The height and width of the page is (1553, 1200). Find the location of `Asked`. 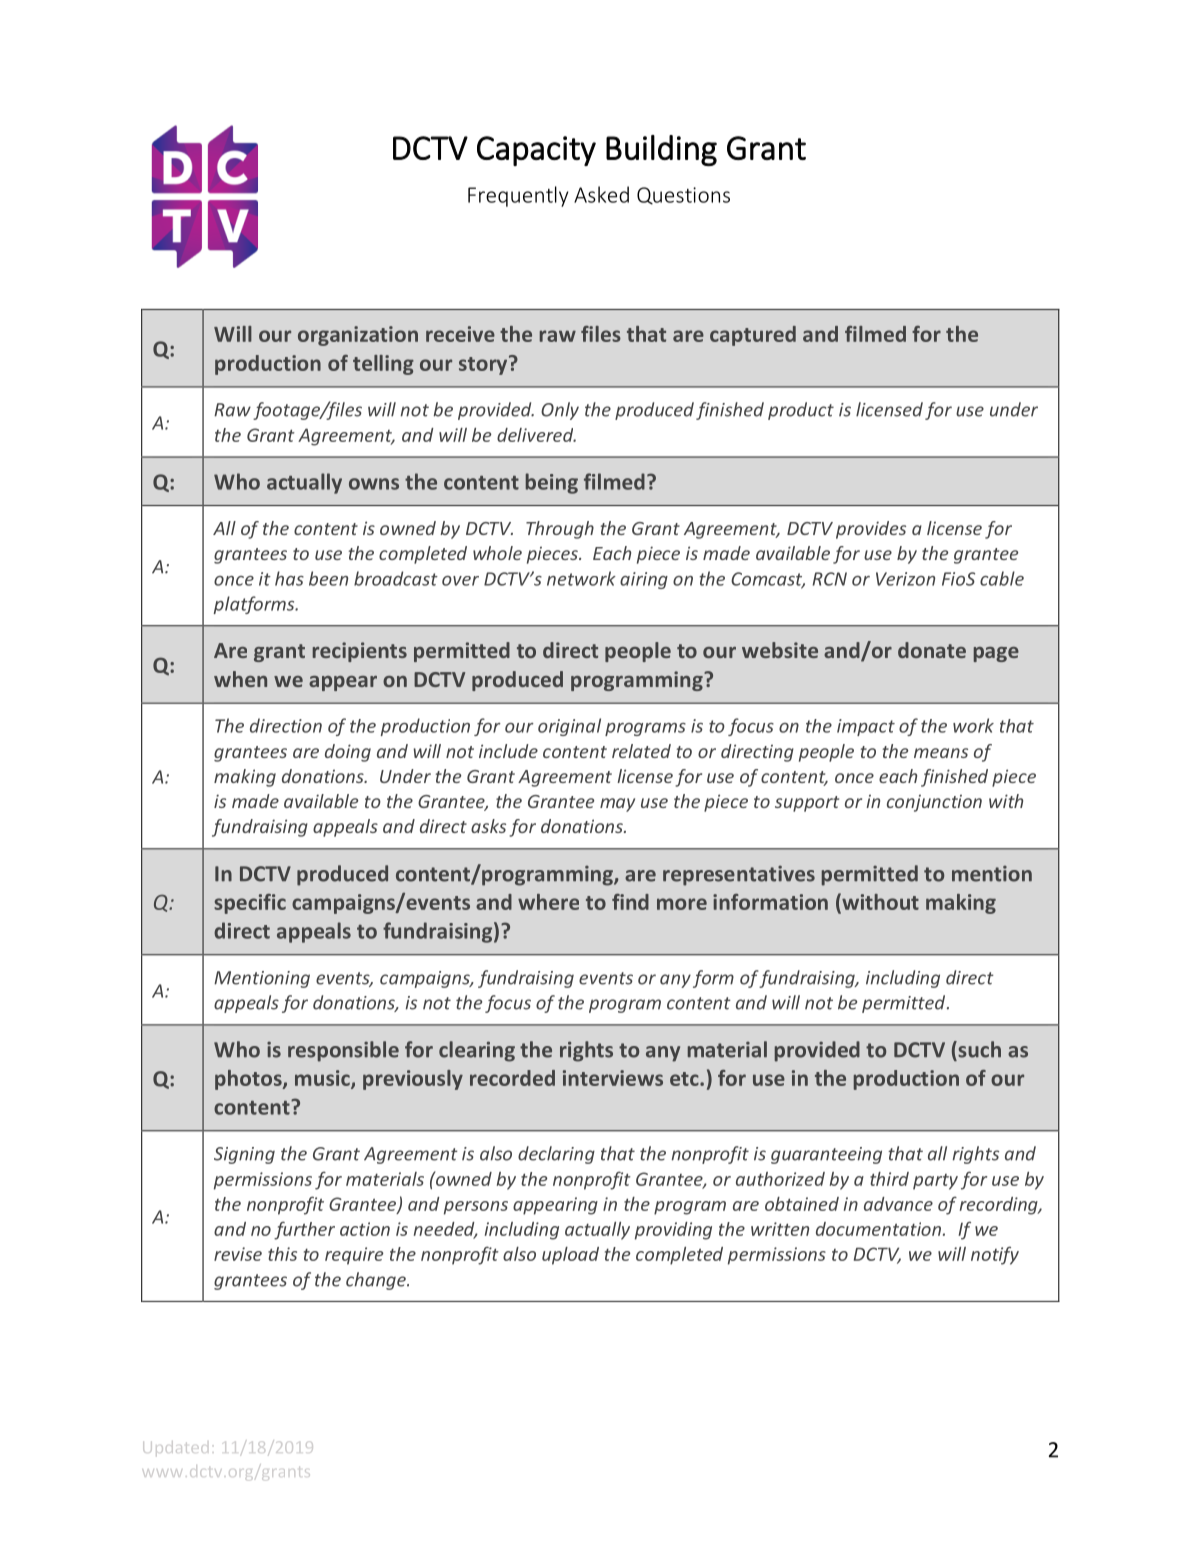

Asked is located at coordinates (601, 194).
